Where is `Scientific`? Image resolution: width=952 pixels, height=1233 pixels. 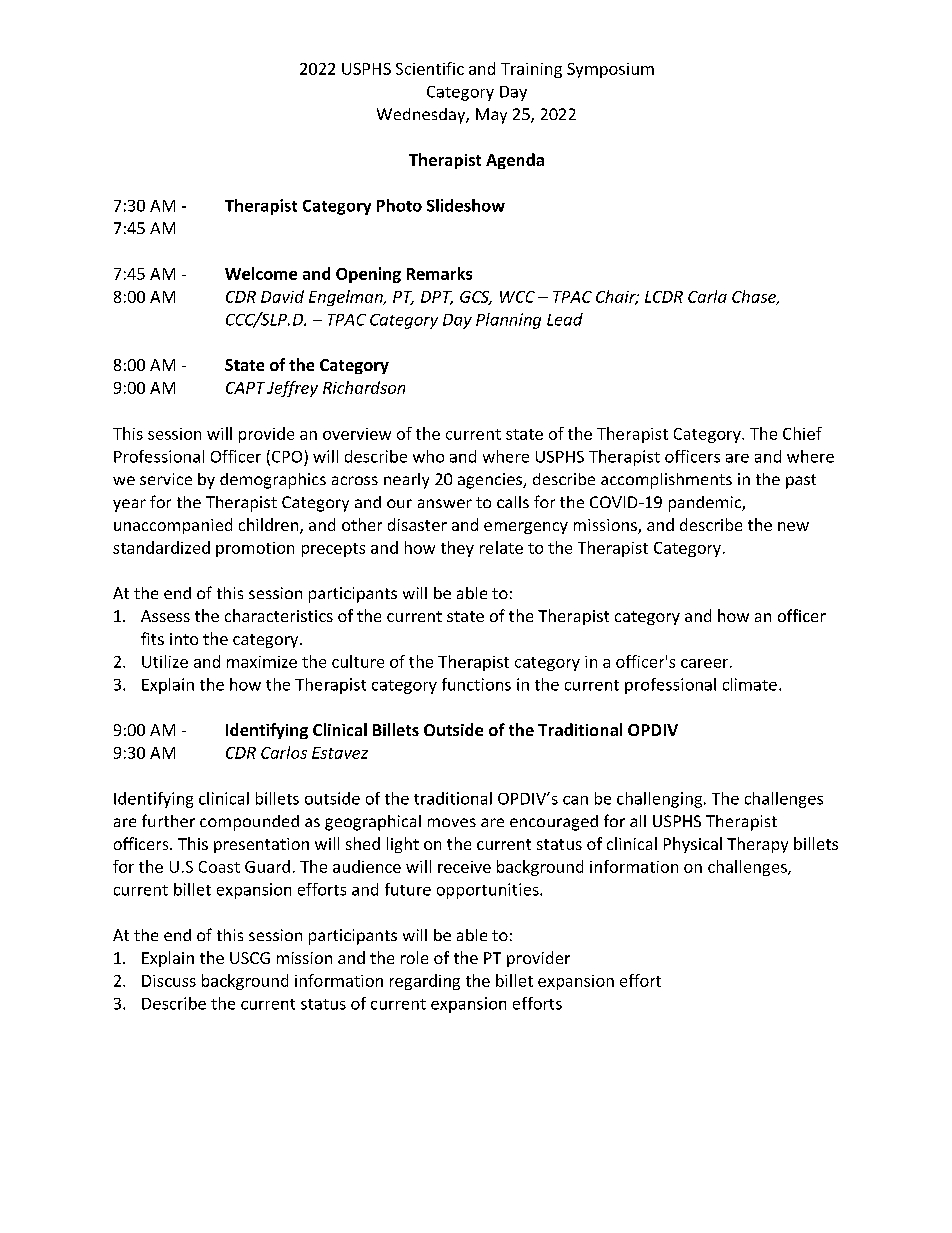
Scientific is located at coordinates (430, 68).
